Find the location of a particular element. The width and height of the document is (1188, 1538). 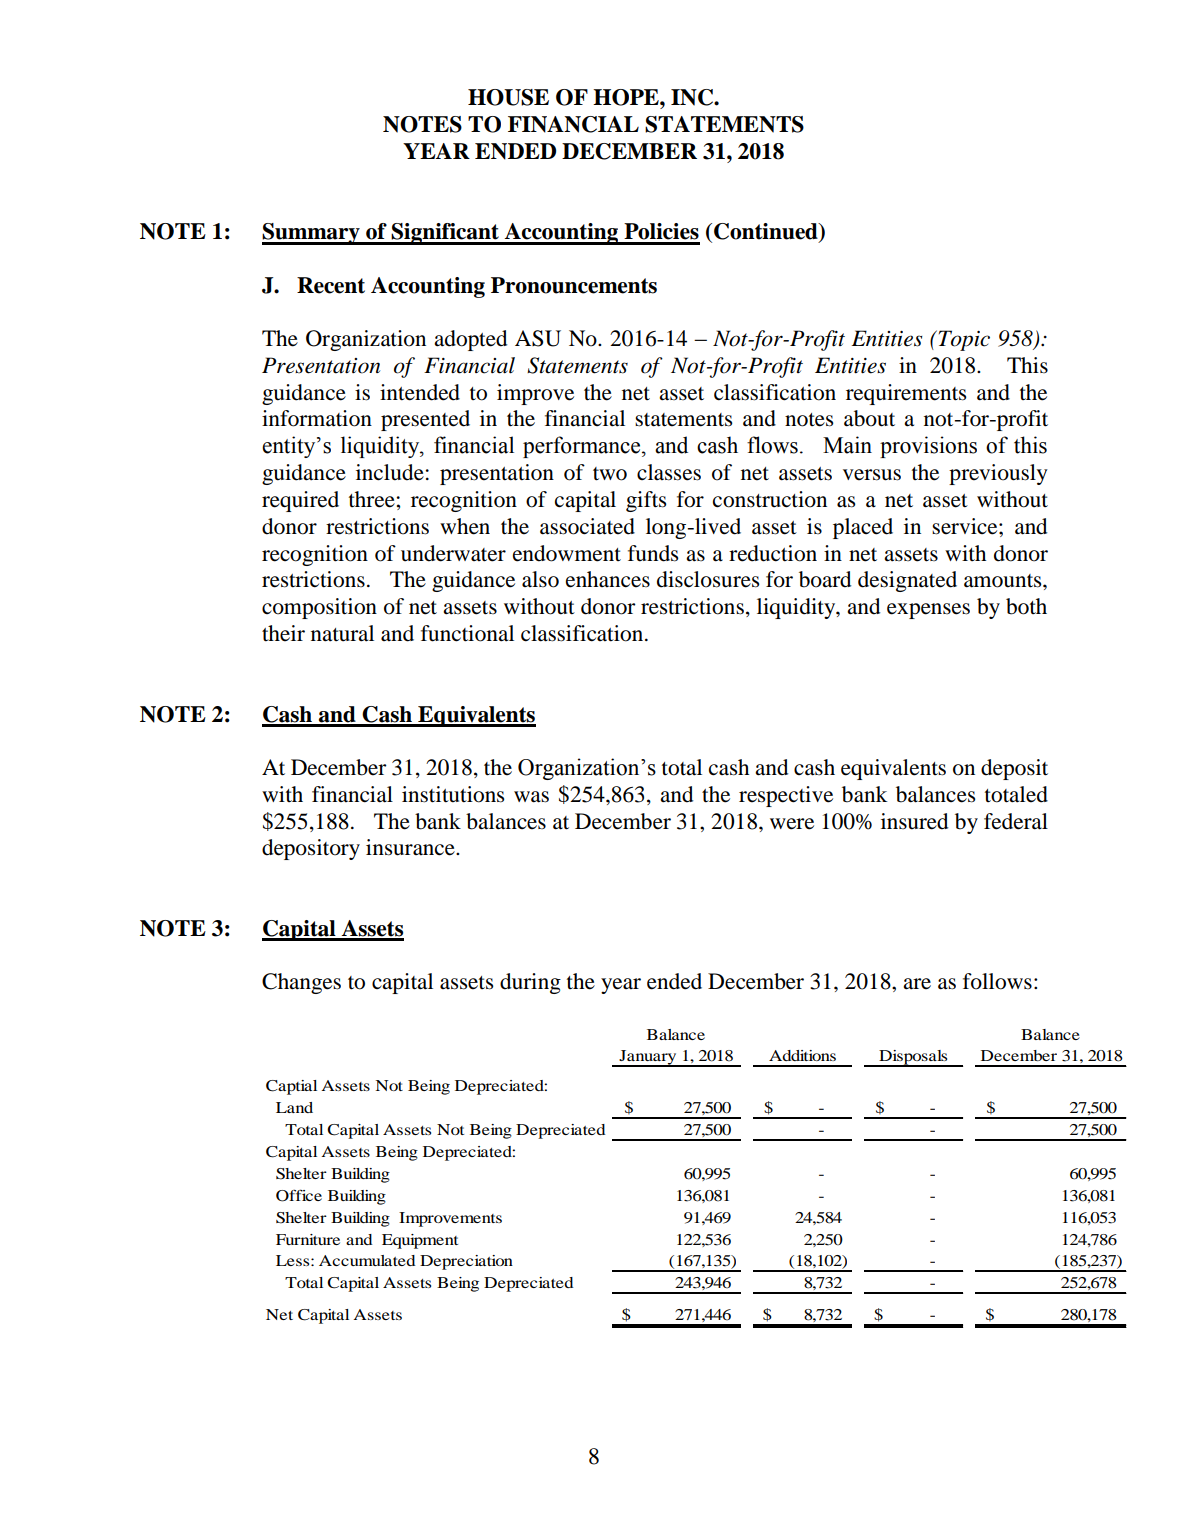

HOPE is located at coordinates (627, 97).
